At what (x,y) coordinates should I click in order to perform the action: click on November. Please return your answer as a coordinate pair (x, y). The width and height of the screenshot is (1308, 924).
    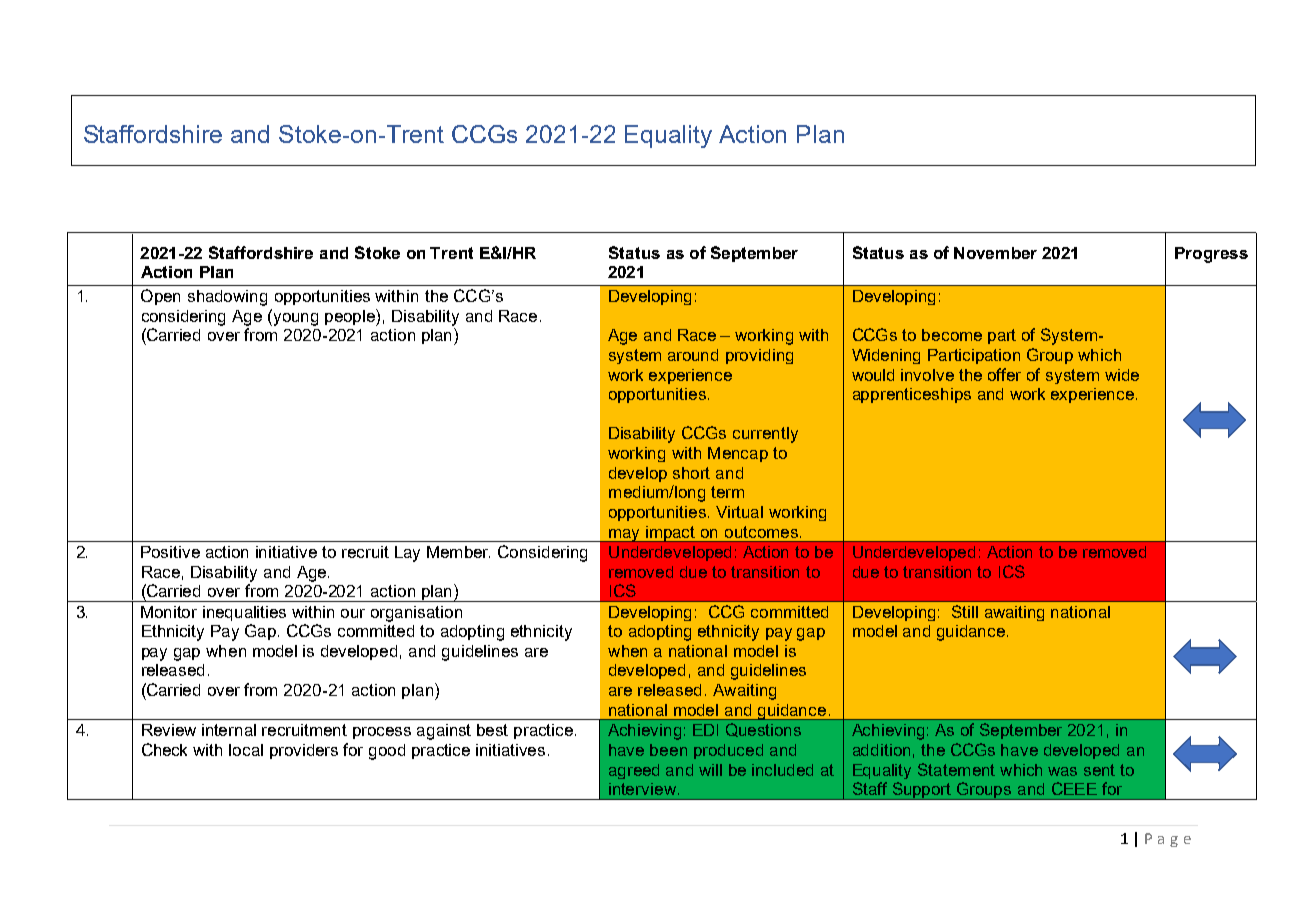
    Looking at the image, I should click on (995, 253).
